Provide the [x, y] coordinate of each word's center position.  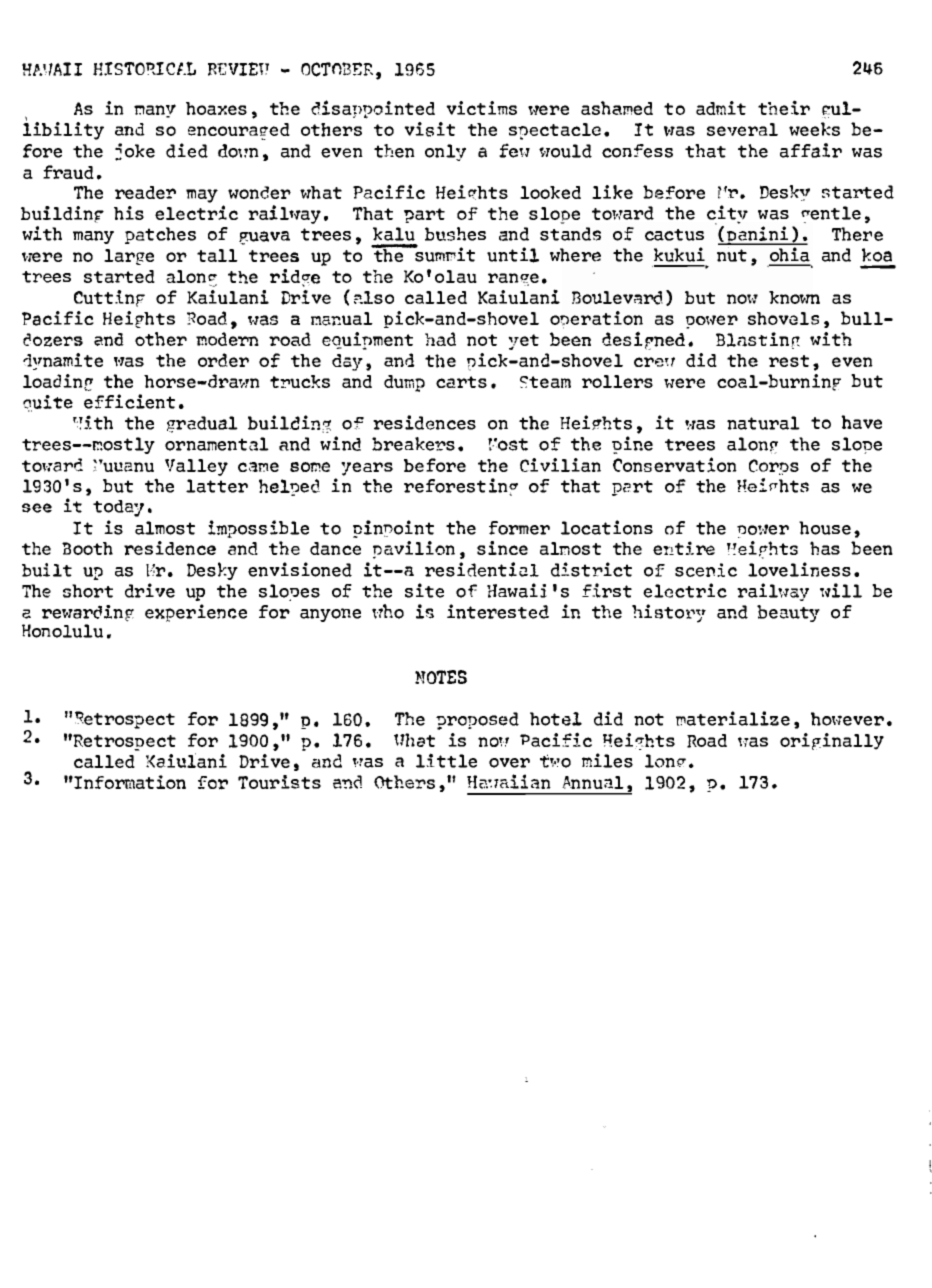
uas [753, 742]
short [88, 591]
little [446, 760]
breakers [413, 444]
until [513, 255]
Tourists [279, 782]
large [129, 257]
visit [429, 129]
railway [773, 592]
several [742, 129]
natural [763, 423]
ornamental [217, 444]
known [794, 297]
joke [135, 152]
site [424, 590]
